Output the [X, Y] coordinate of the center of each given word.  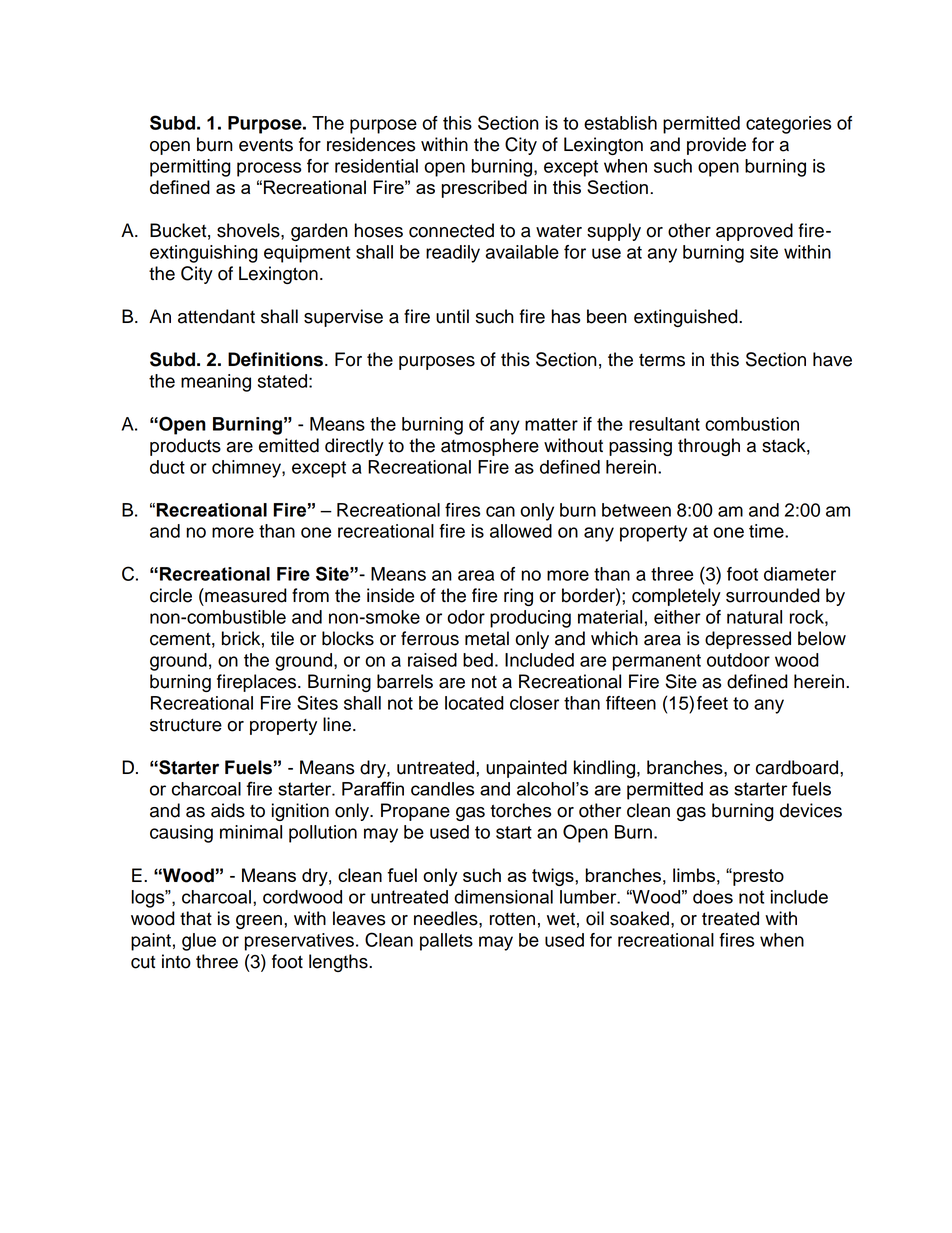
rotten [512, 919]
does [713, 897]
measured [245, 595]
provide [716, 146]
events [266, 145]
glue [199, 942]
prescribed [484, 189]
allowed [521, 531]
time [767, 531]
